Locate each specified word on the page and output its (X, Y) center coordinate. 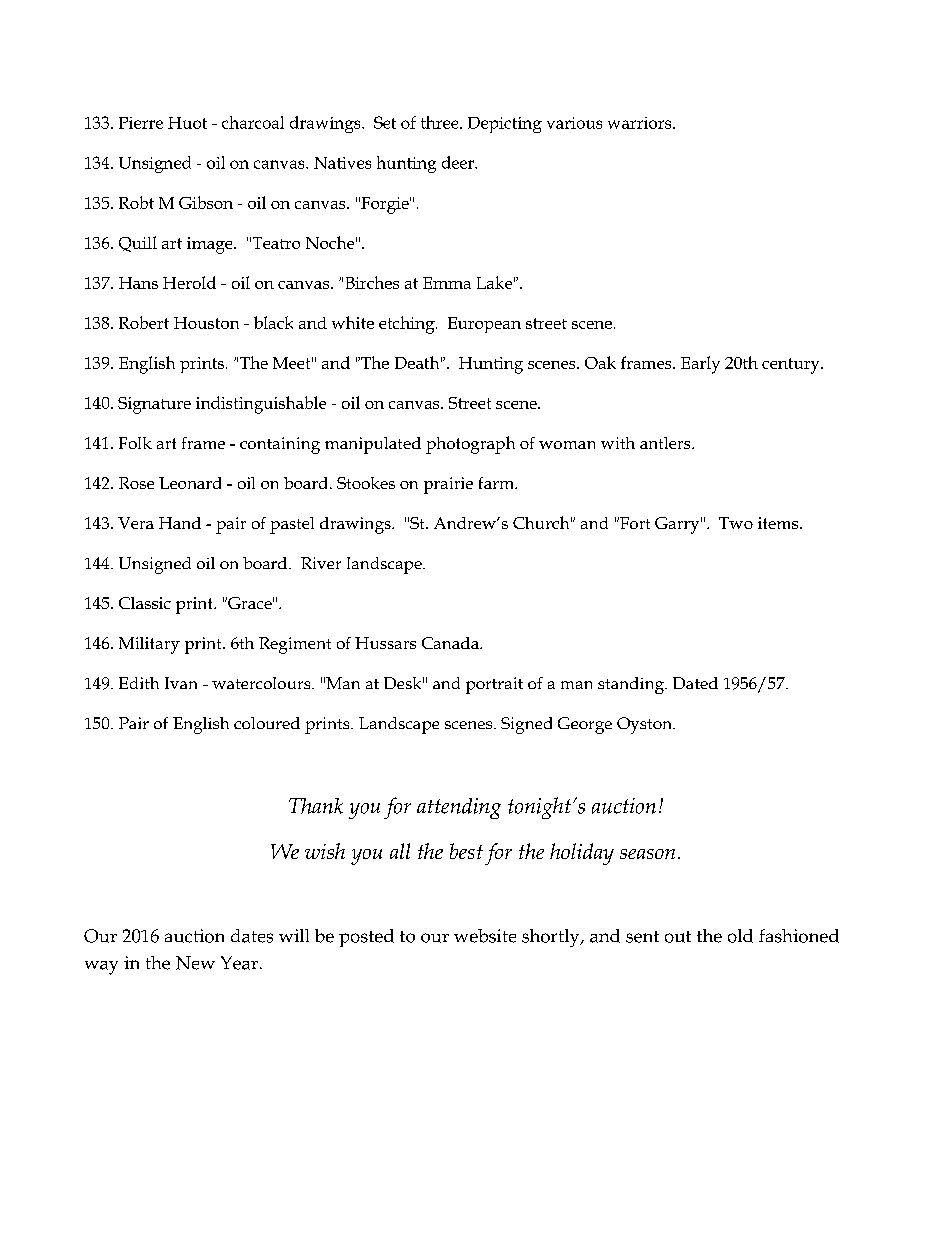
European (484, 325)
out (678, 937)
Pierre (141, 123)
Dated (695, 683)
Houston (206, 323)
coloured (267, 723)
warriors (641, 123)
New (195, 963)
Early (700, 365)
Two (736, 523)
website (485, 936)
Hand (180, 523)
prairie (448, 485)
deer (459, 162)
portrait (494, 685)
